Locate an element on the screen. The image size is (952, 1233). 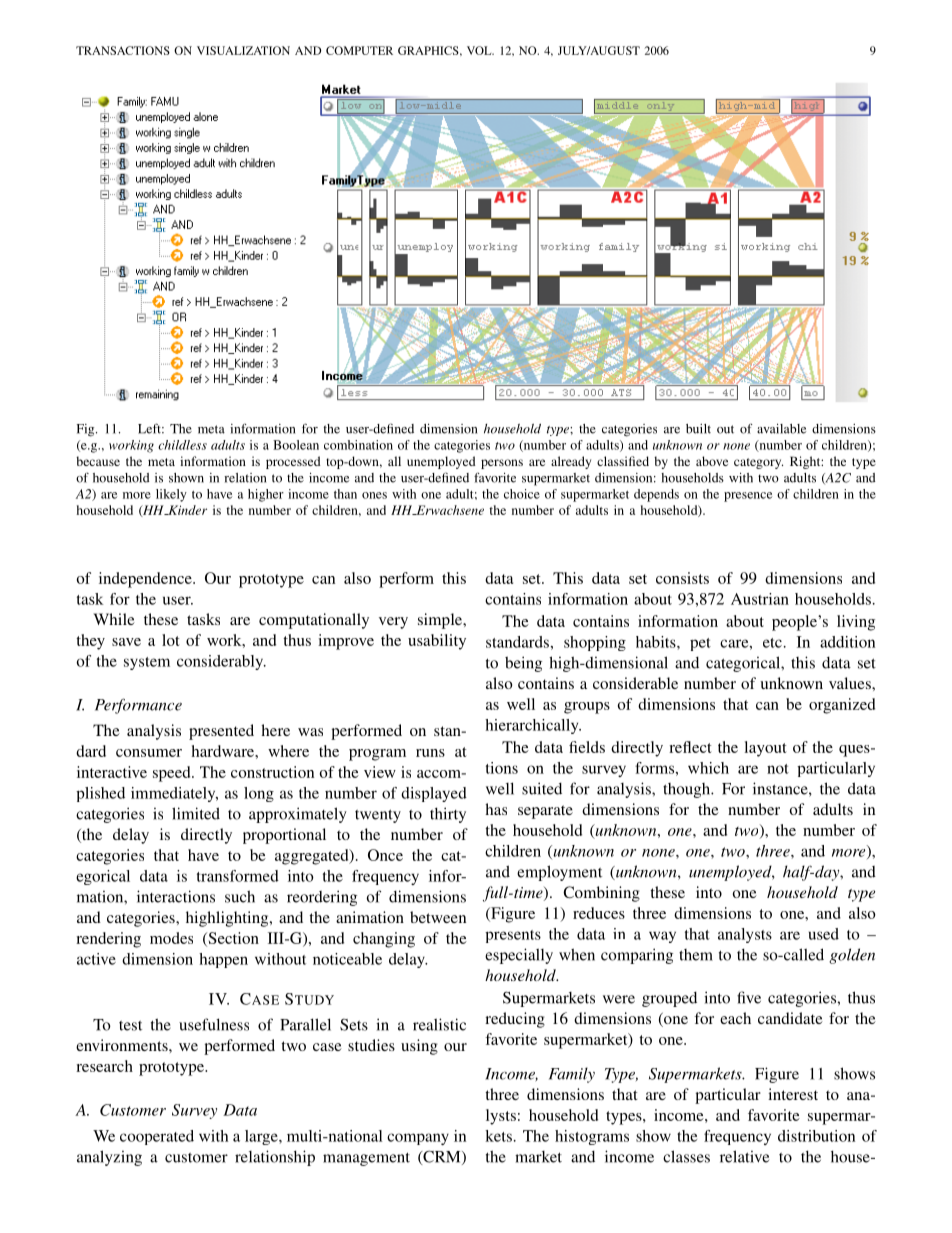
built is located at coordinates (698, 429).
